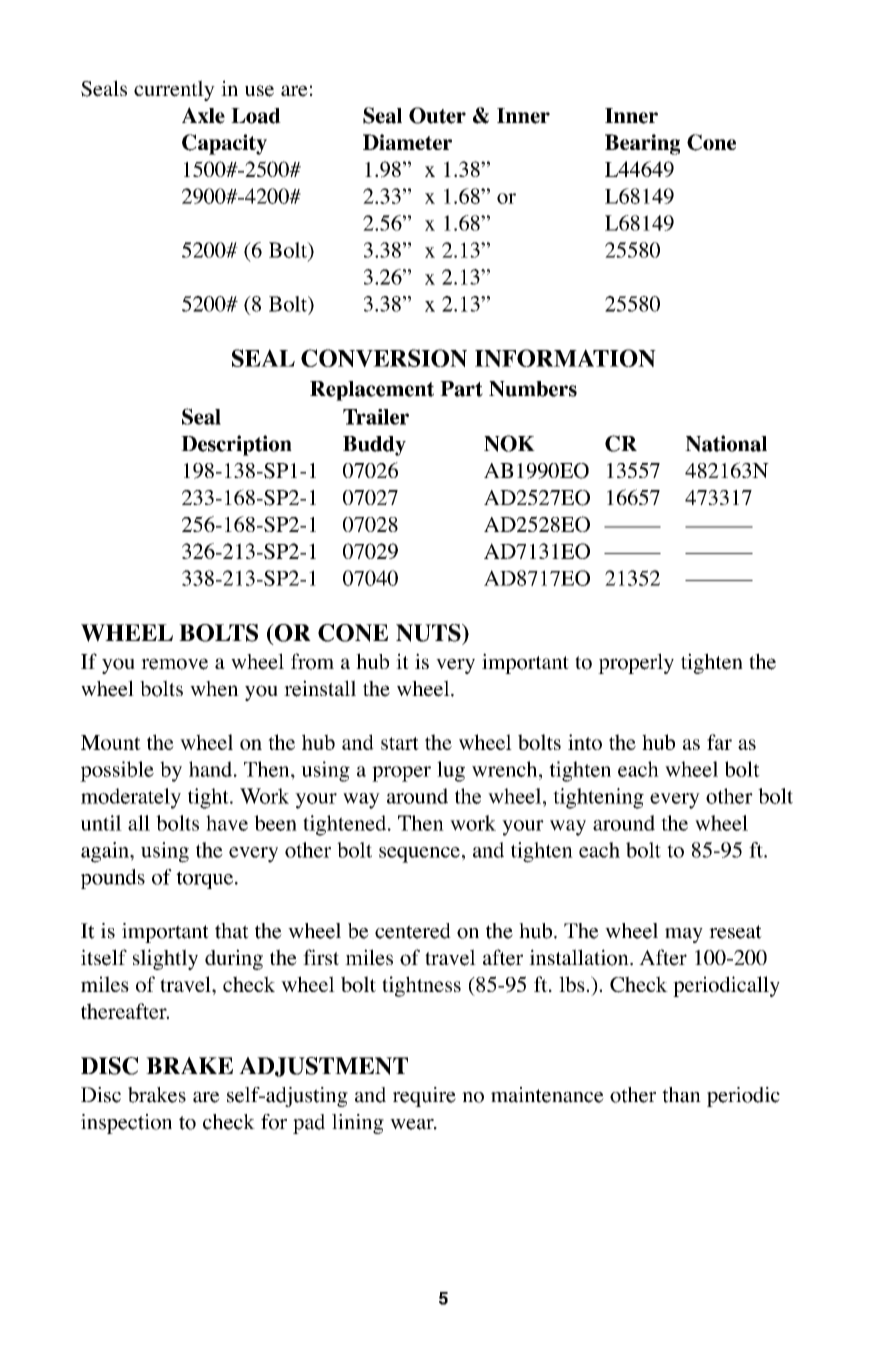  What do you see at coordinates (719, 742) in the page?
I see `far` at bounding box center [719, 742].
